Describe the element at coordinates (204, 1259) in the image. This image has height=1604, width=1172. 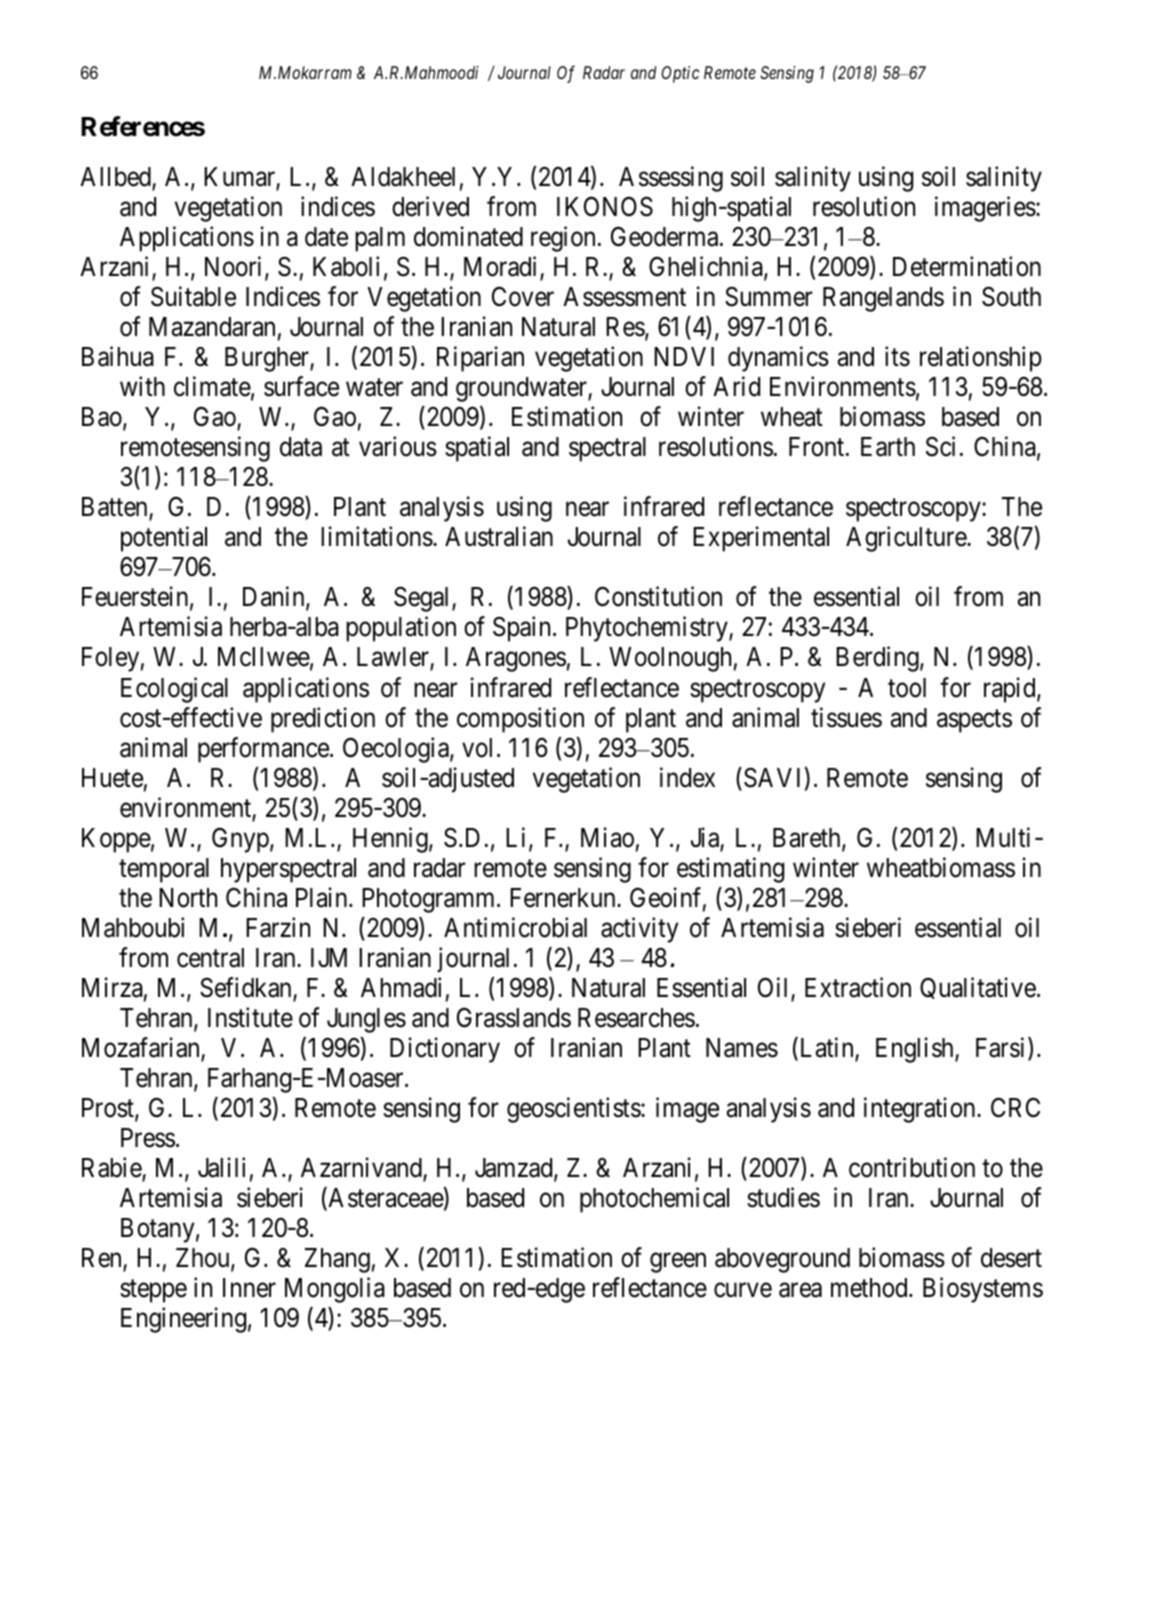
I see `Zhou` at that location.
